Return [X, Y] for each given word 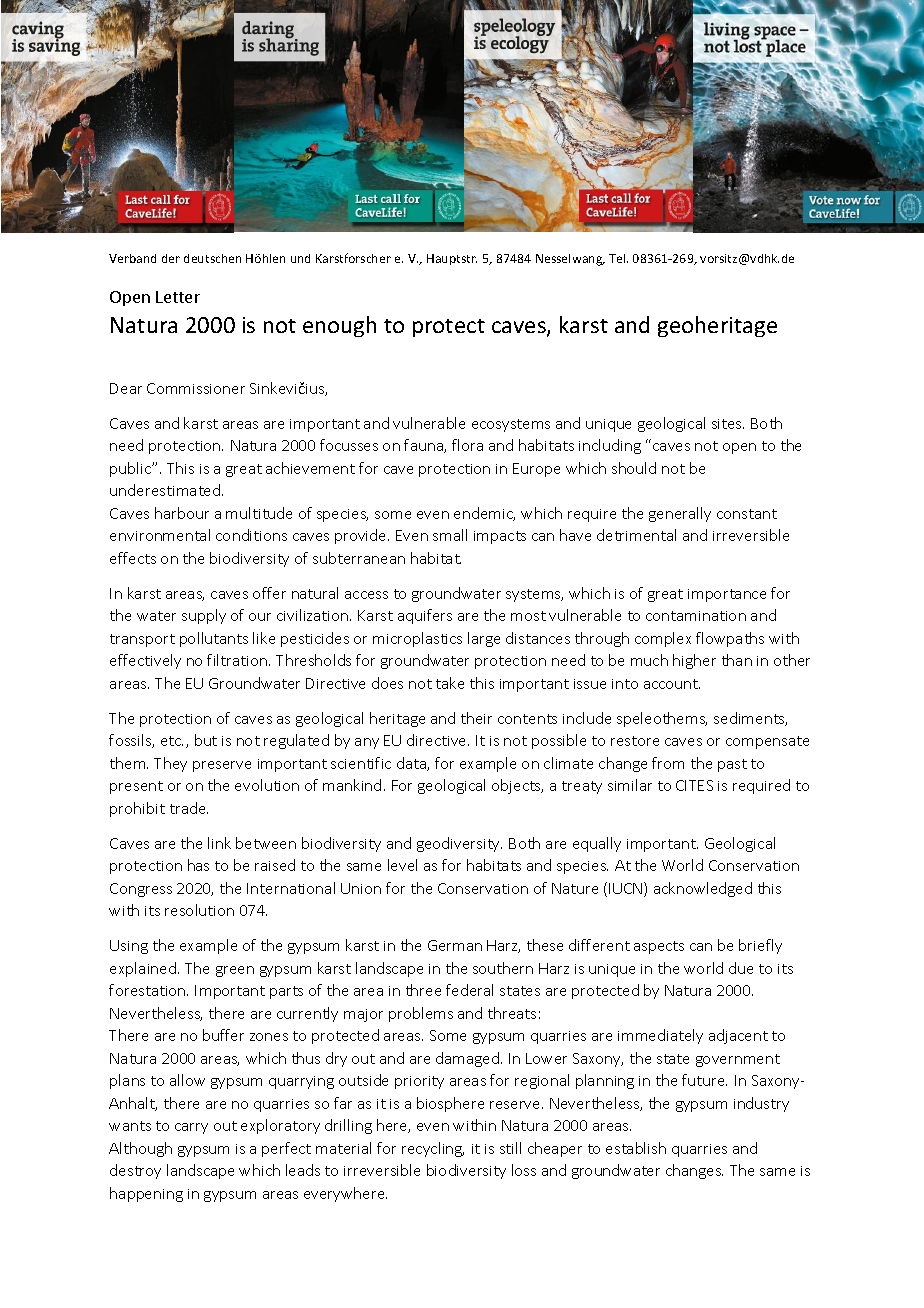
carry [191, 1128]
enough [339, 326]
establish [636, 1148]
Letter [178, 297]
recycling [433, 1149]
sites [728, 424]
